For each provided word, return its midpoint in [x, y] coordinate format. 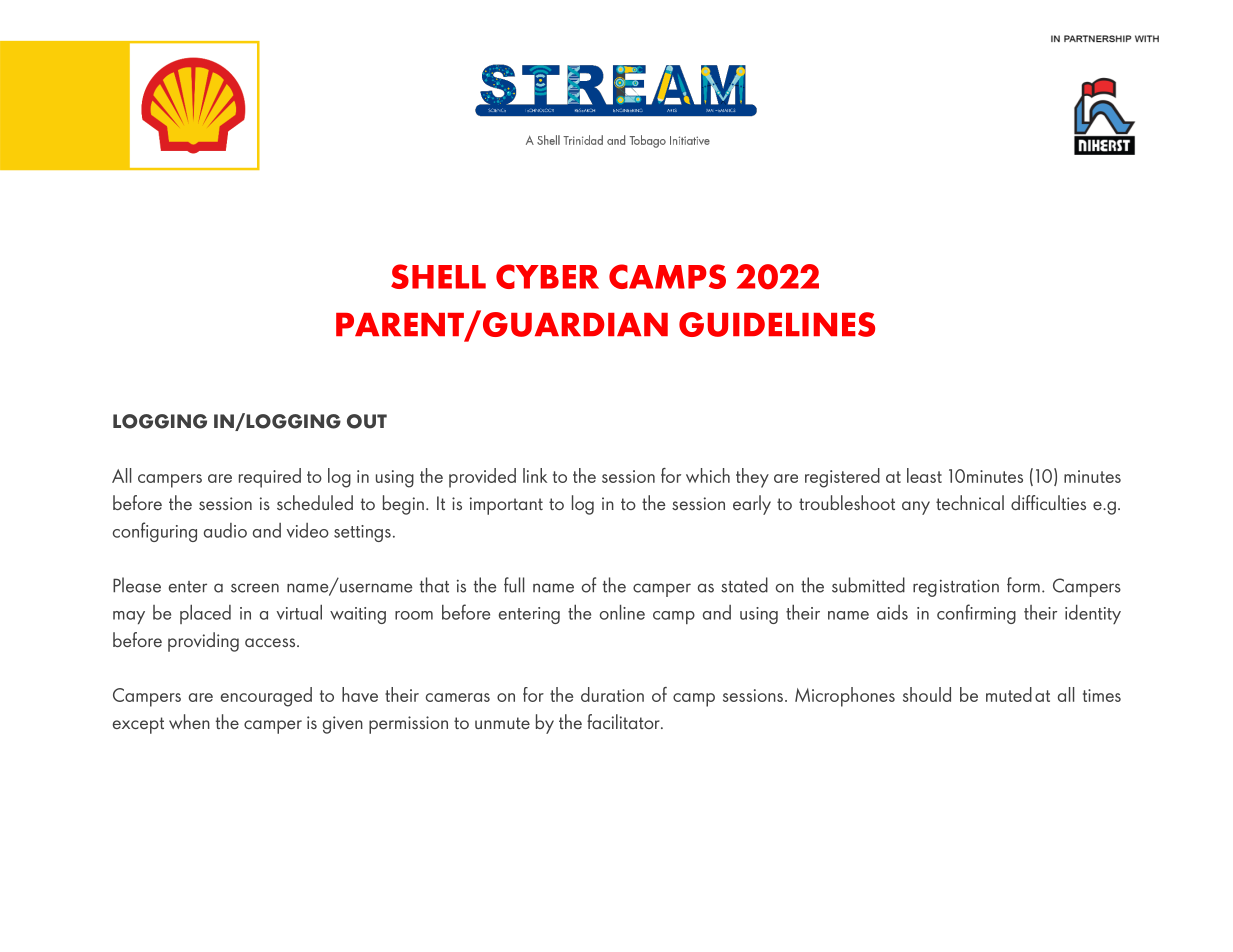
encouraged [266, 697]
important [506, 506]
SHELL [438, 276]
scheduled [315, 502]
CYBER [547, 276]
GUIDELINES [777, 324]
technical [970, 502]
